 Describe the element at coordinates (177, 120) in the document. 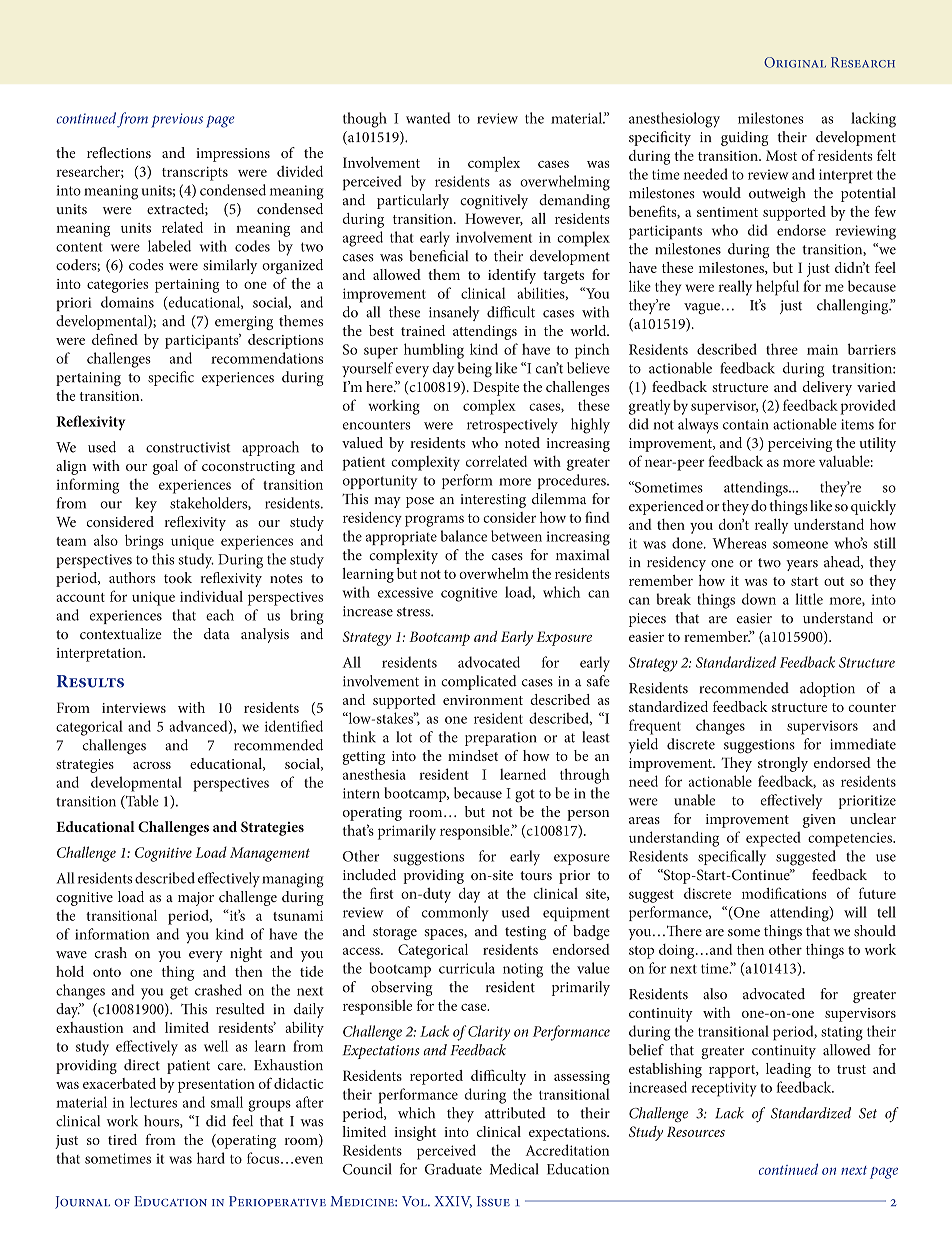

I see `previous` at that location.
